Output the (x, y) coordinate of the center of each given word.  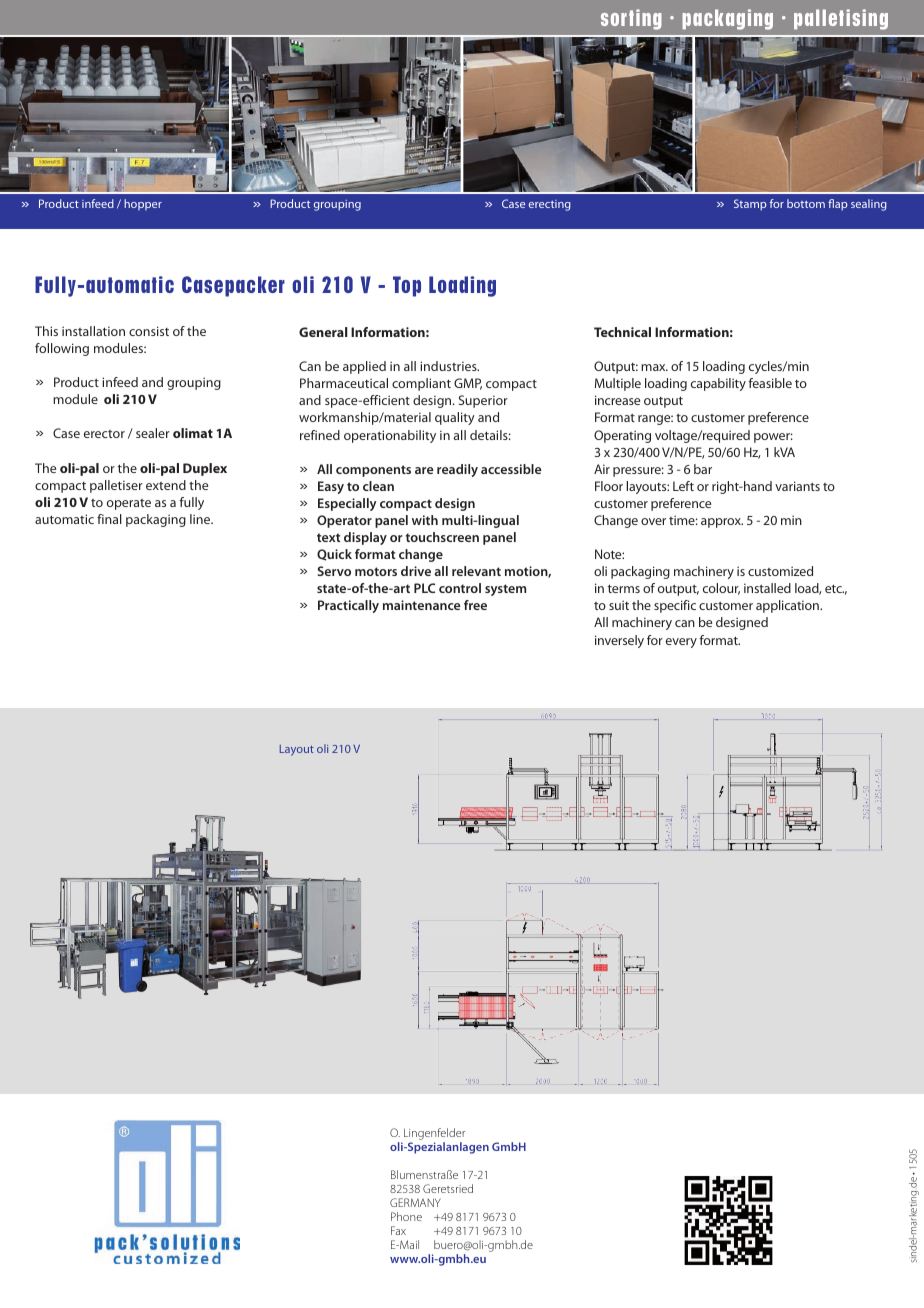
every (681, 643)
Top (407, 286)
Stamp (750, 205)
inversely (619, 641)
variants (797, 486)
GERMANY (415, 1202)
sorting (631, 19)
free (475, 605)
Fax (398, 1230)
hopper (143, 204)
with (425, 520)
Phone (406, 1216)
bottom (806, 203)
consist (149, 331)
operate (129, 504)
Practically (348, 606)
